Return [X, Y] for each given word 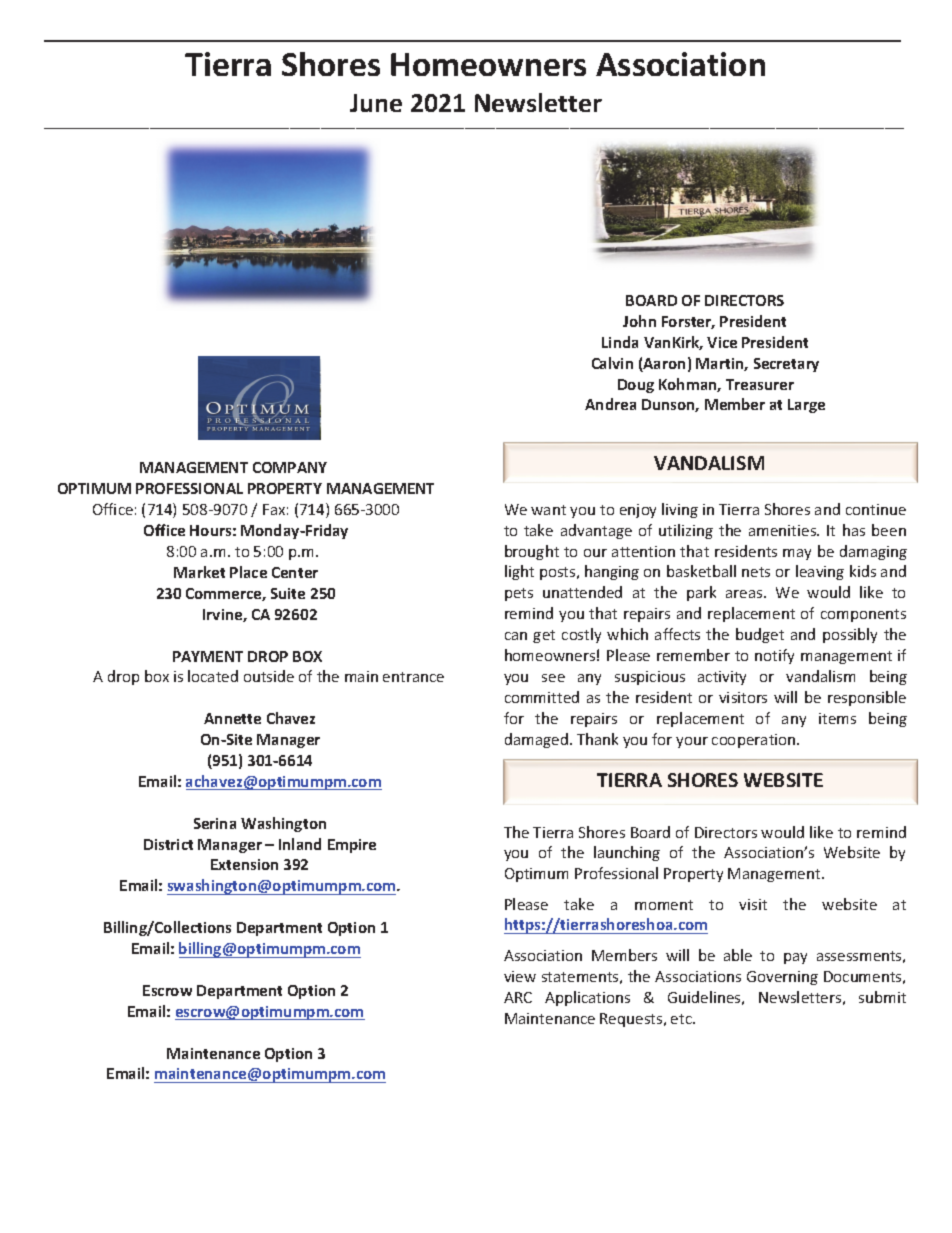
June [376, 103]
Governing [782, 978]
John [639, 321]
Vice [722, 342]
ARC [518, 997]
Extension [244, 864]
